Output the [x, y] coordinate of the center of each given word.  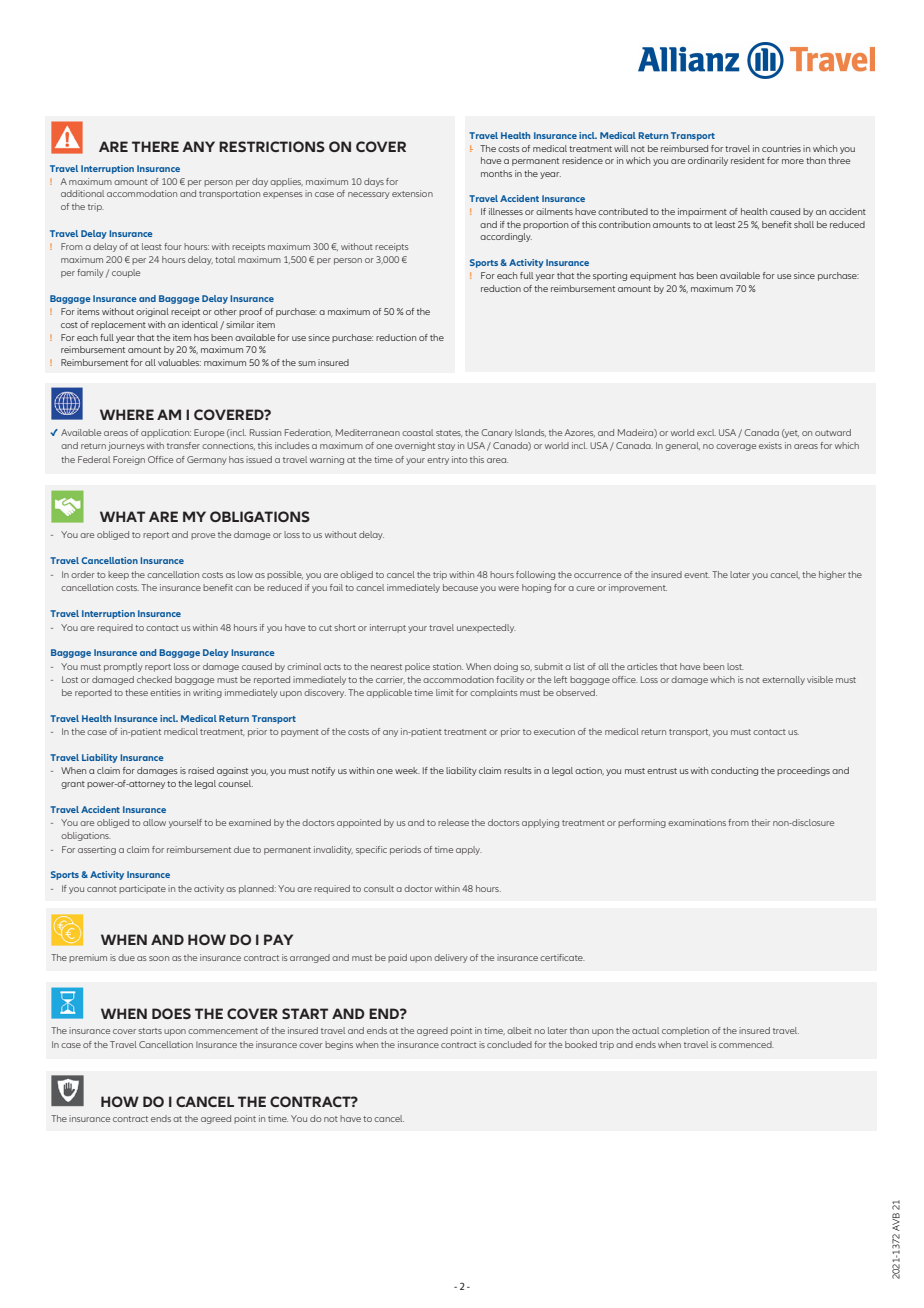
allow [154, 822]
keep [118, 575]
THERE [155, 146]
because [460, 587]
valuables [179, 362]
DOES [171, 1013]
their [760, 822]
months [496, 173]
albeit [519, 1030]
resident [748, 160]
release [453, 822]
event [697, 575]
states [449, 433]
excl [706, 432]
